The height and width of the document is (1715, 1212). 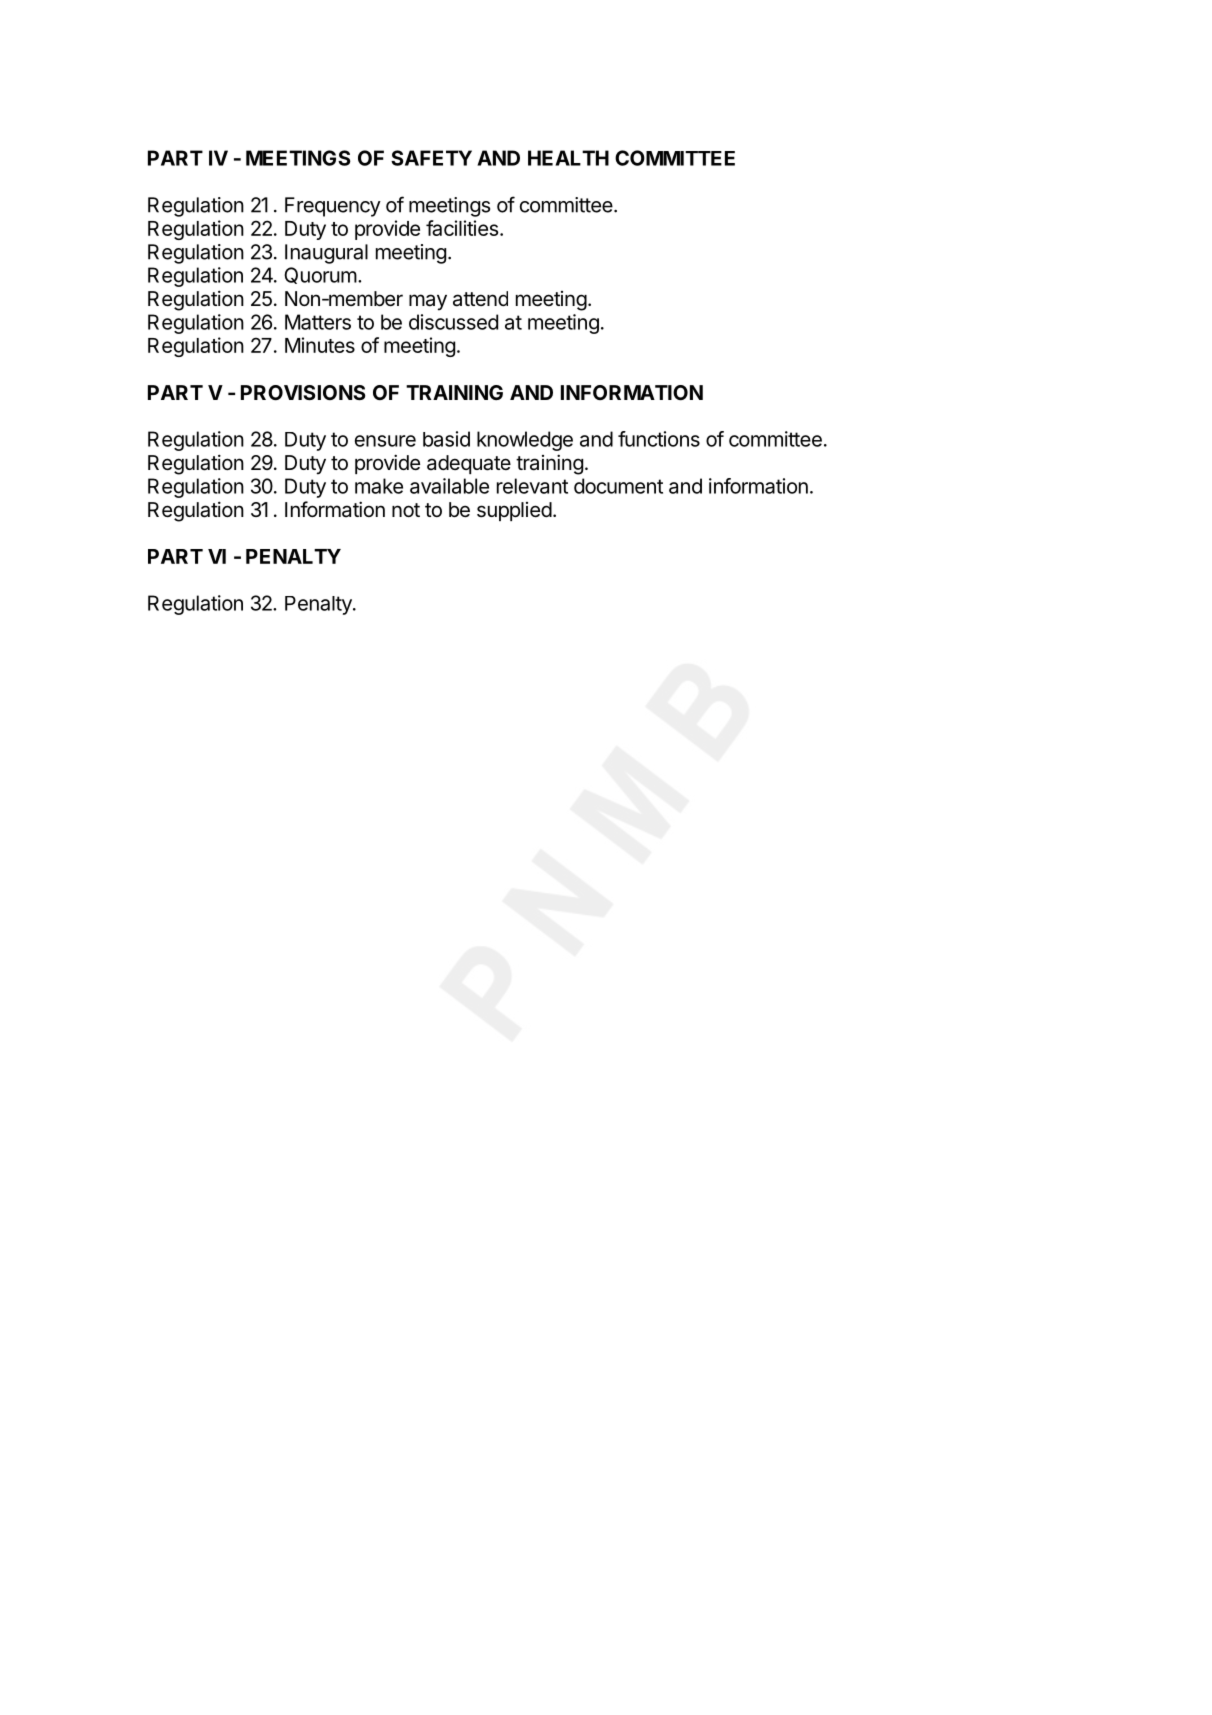 I want to click on functions, so click(x=659, y=439).
